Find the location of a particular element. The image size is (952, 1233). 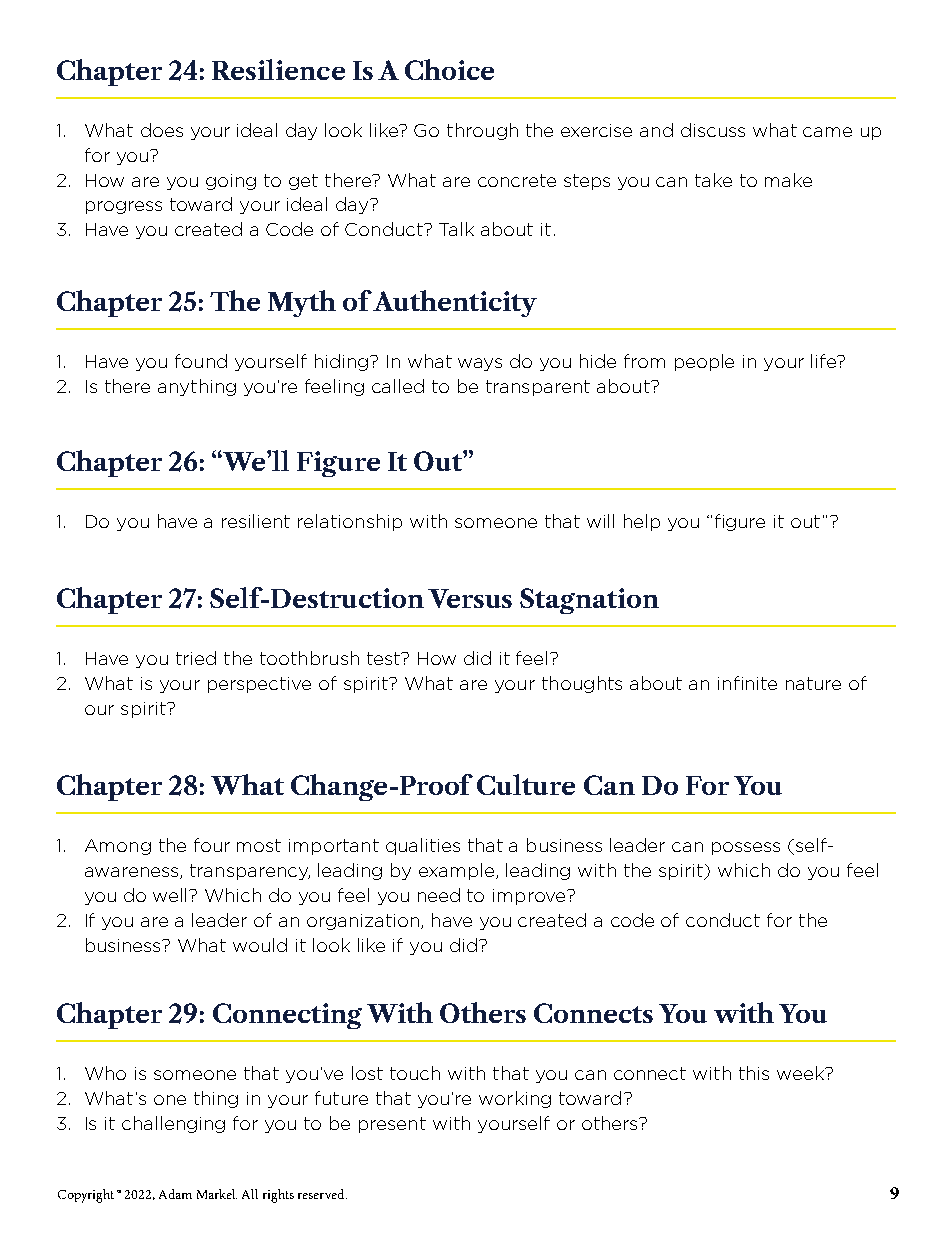

Versus is located at coordinates (470, 598).
